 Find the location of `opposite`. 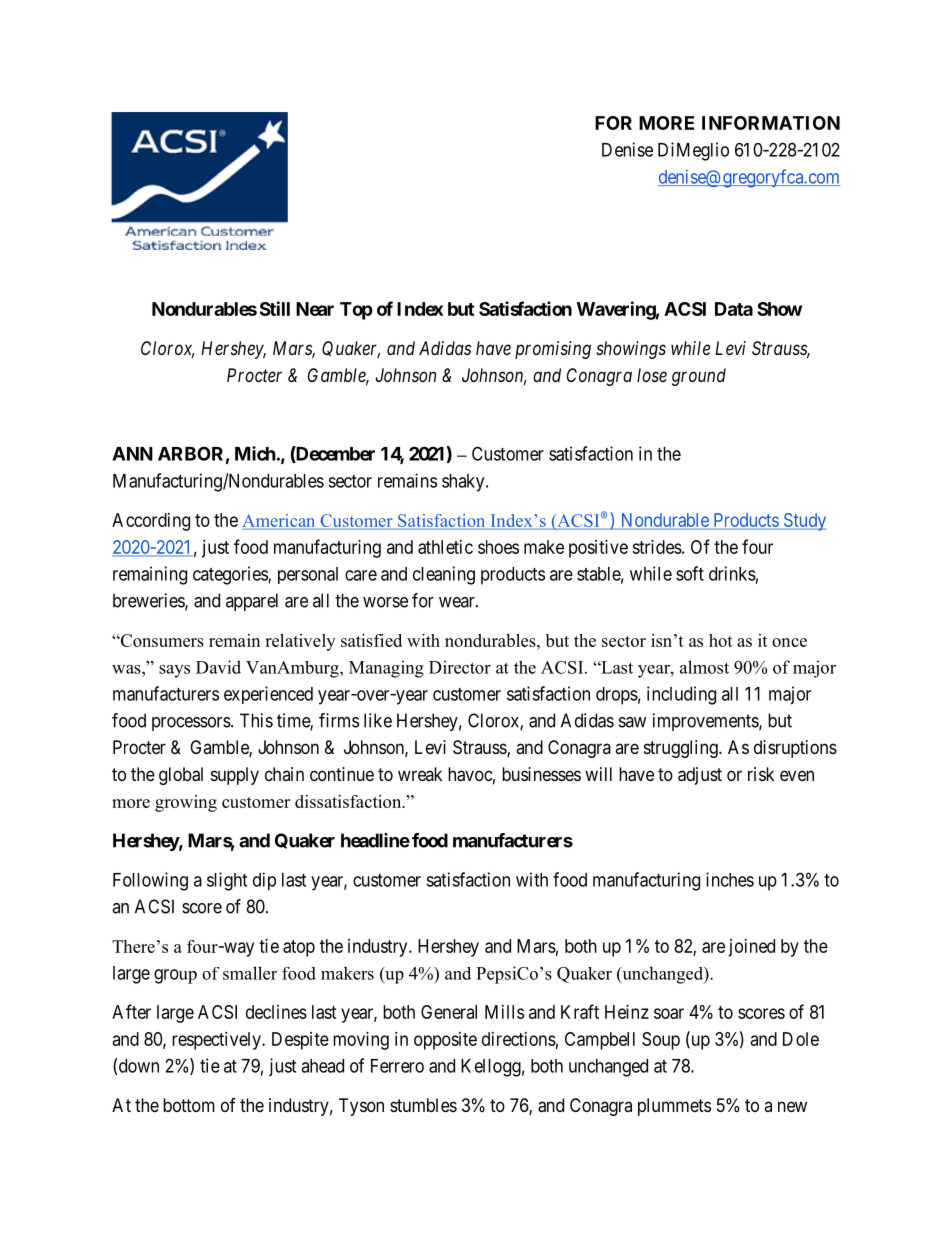

opposite is located at coordinates (445, 1041).
